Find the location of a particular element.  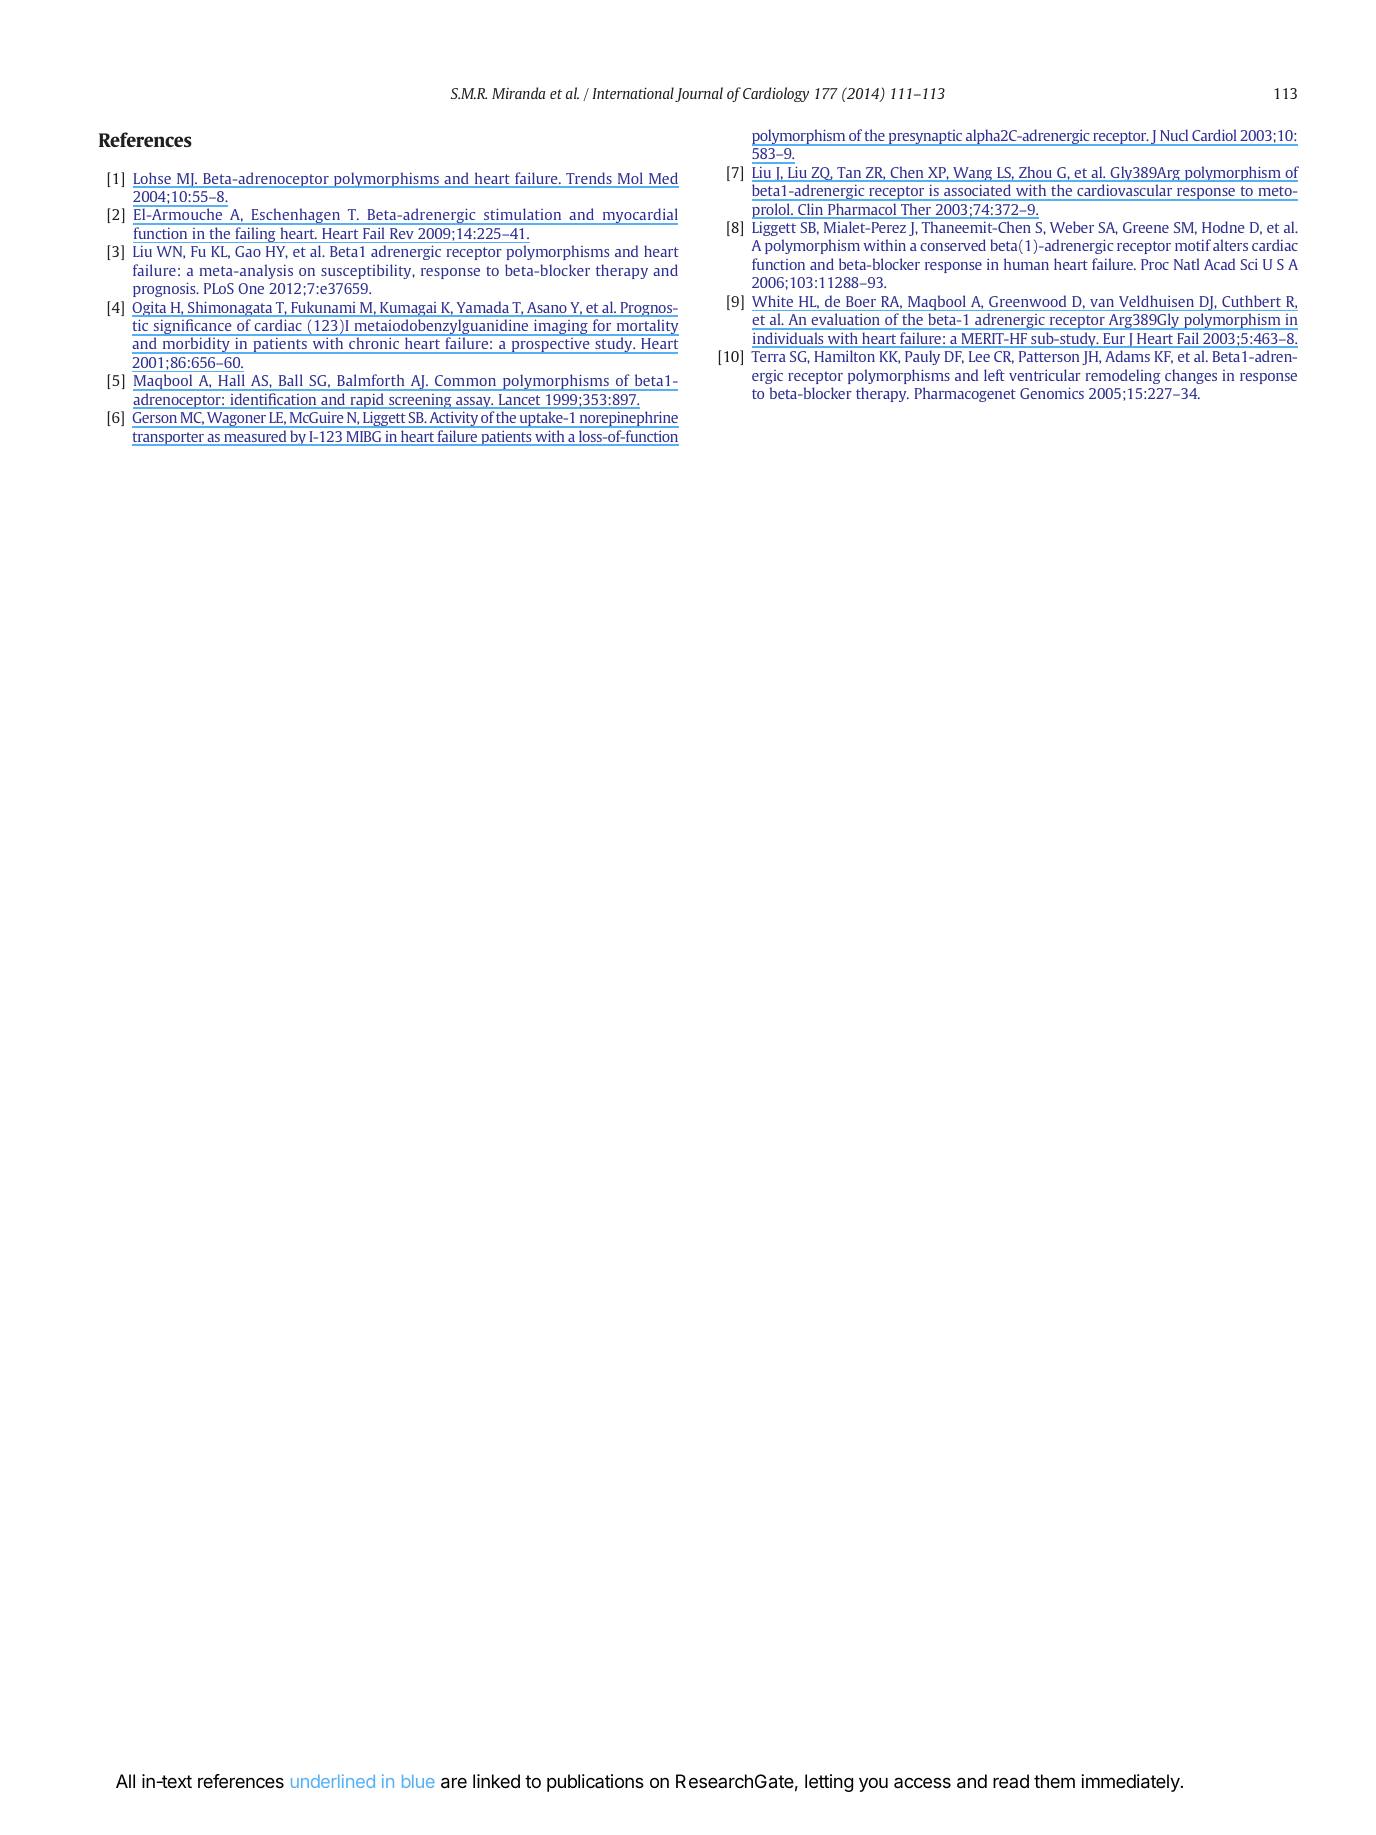

norepinephrine is located at coordinates (628, 419).
